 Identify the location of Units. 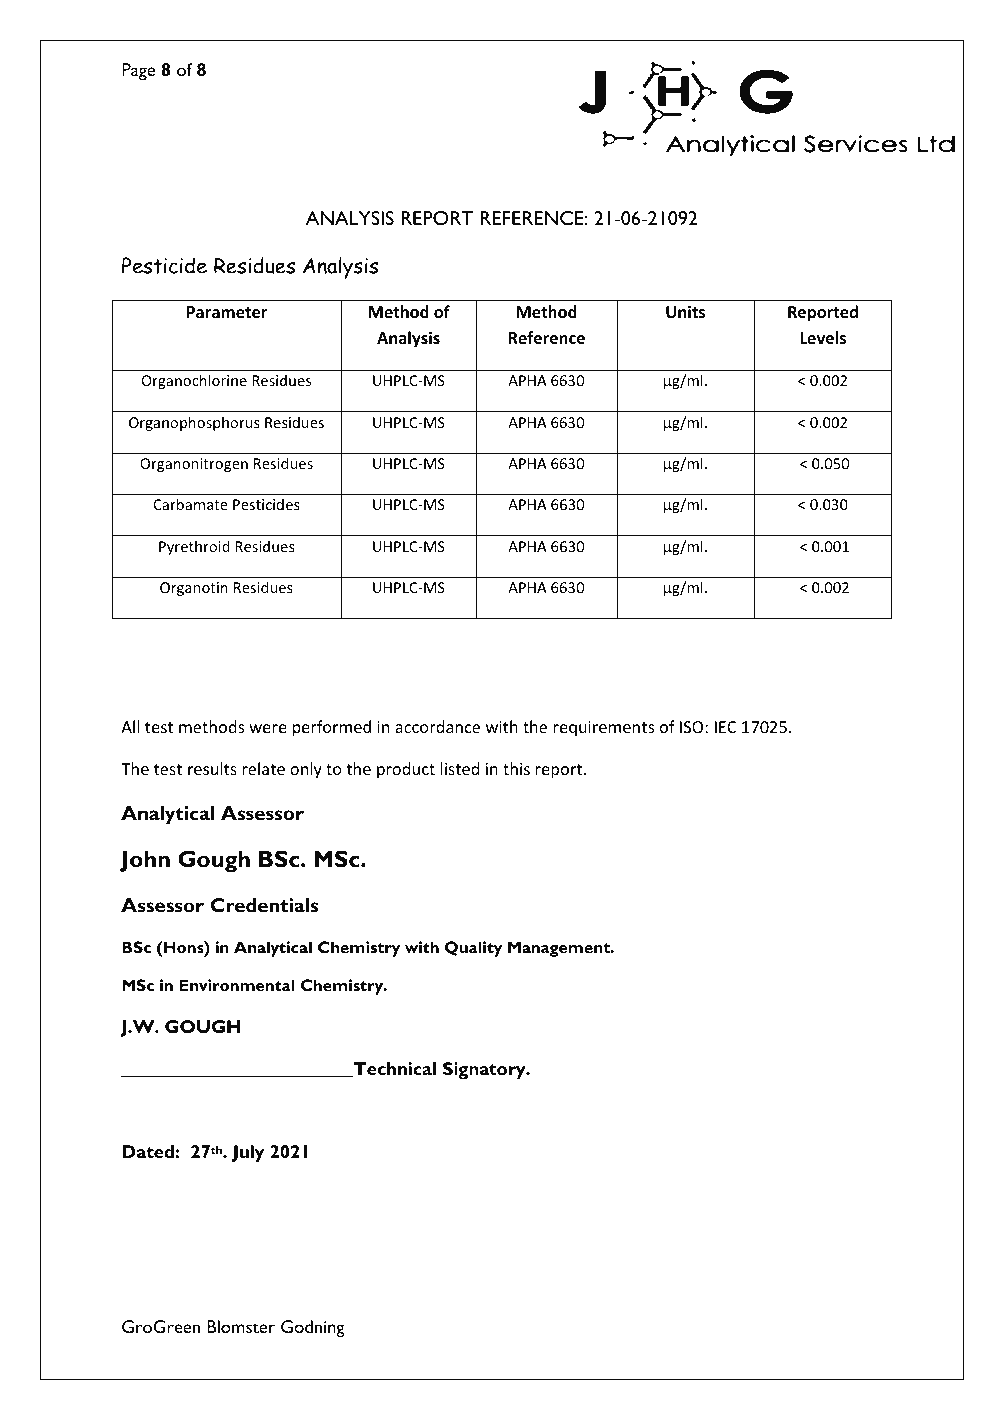
(685, 312).
